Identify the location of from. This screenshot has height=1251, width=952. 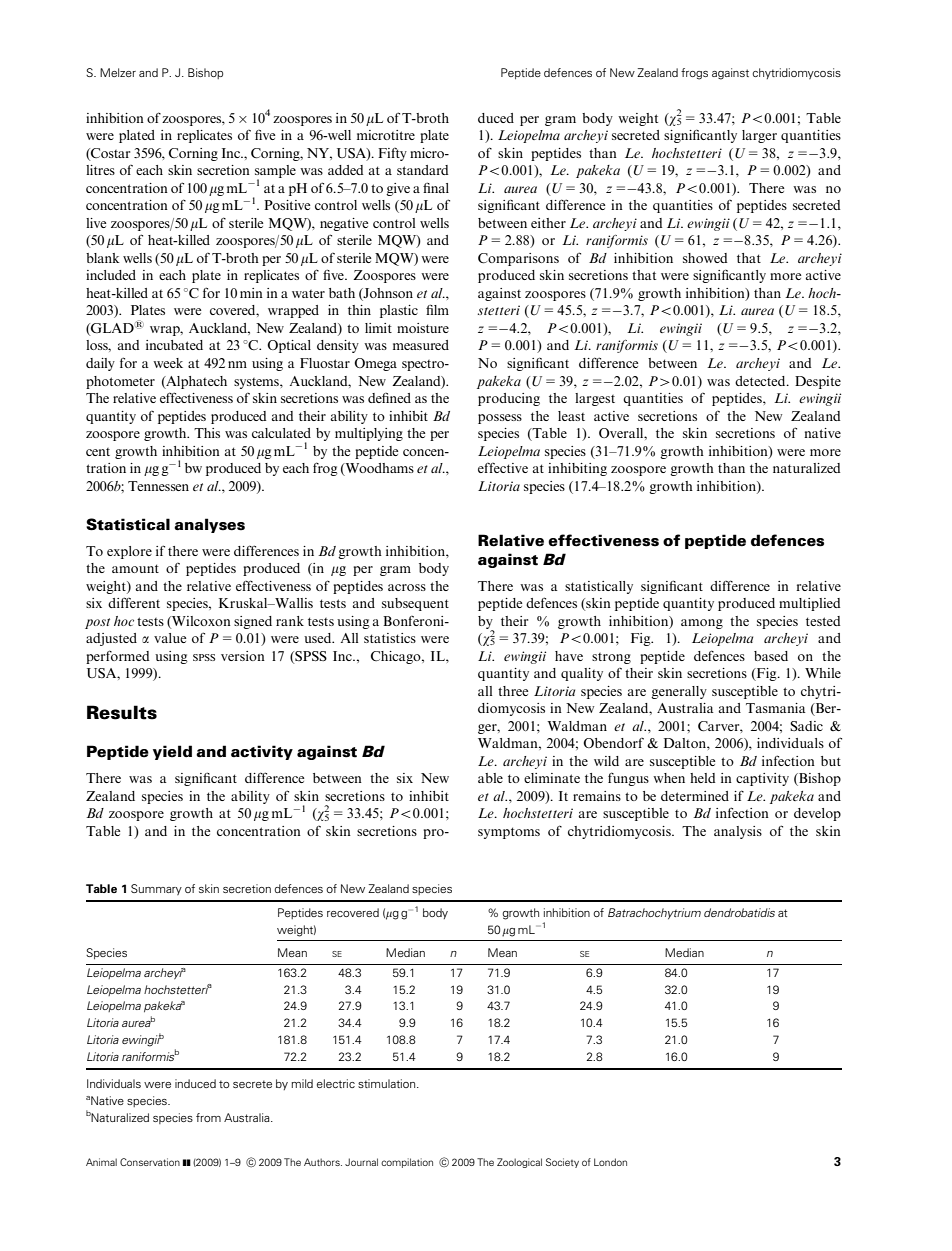
(208, 1117).
